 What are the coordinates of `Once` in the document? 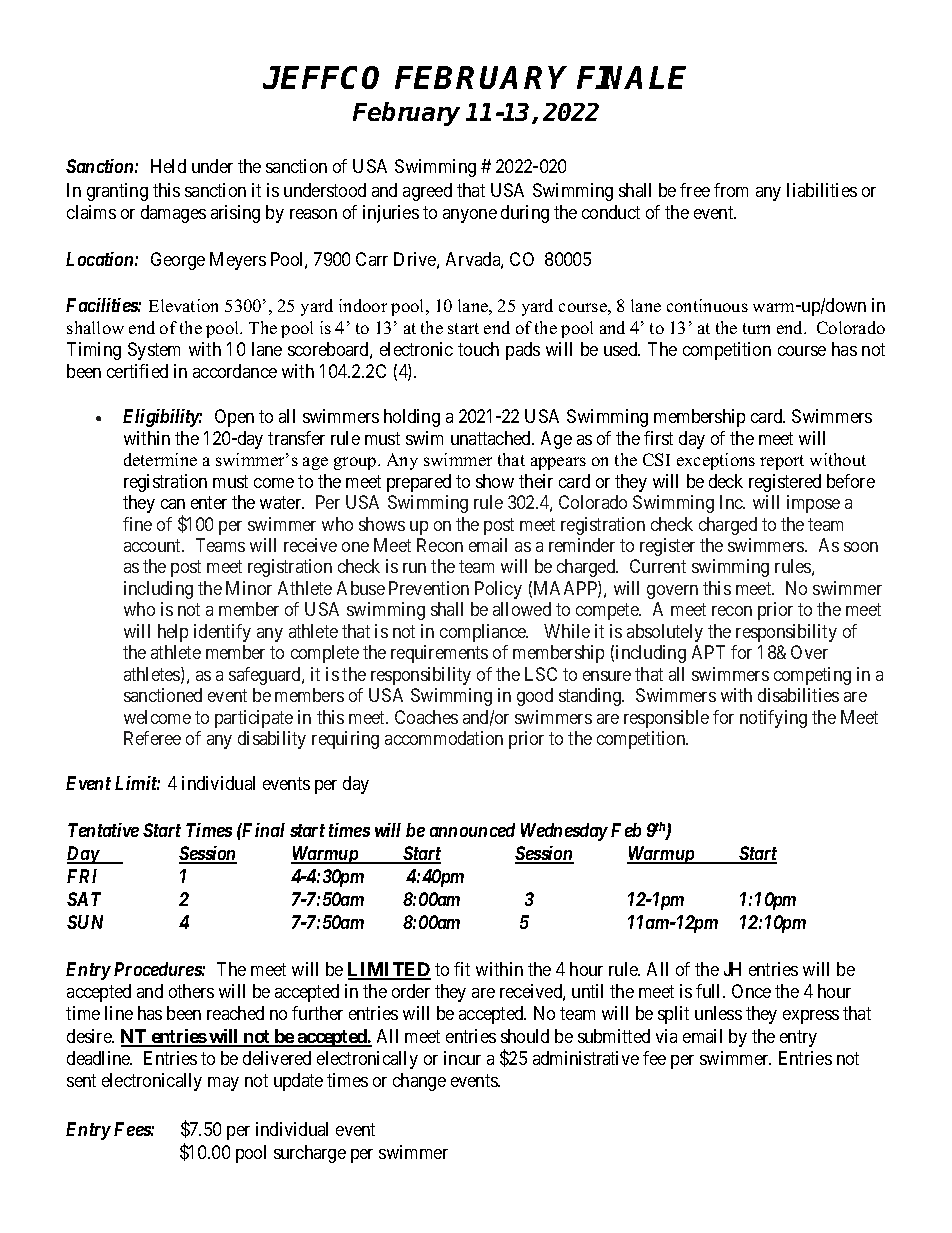 It's located at (751, 991).
